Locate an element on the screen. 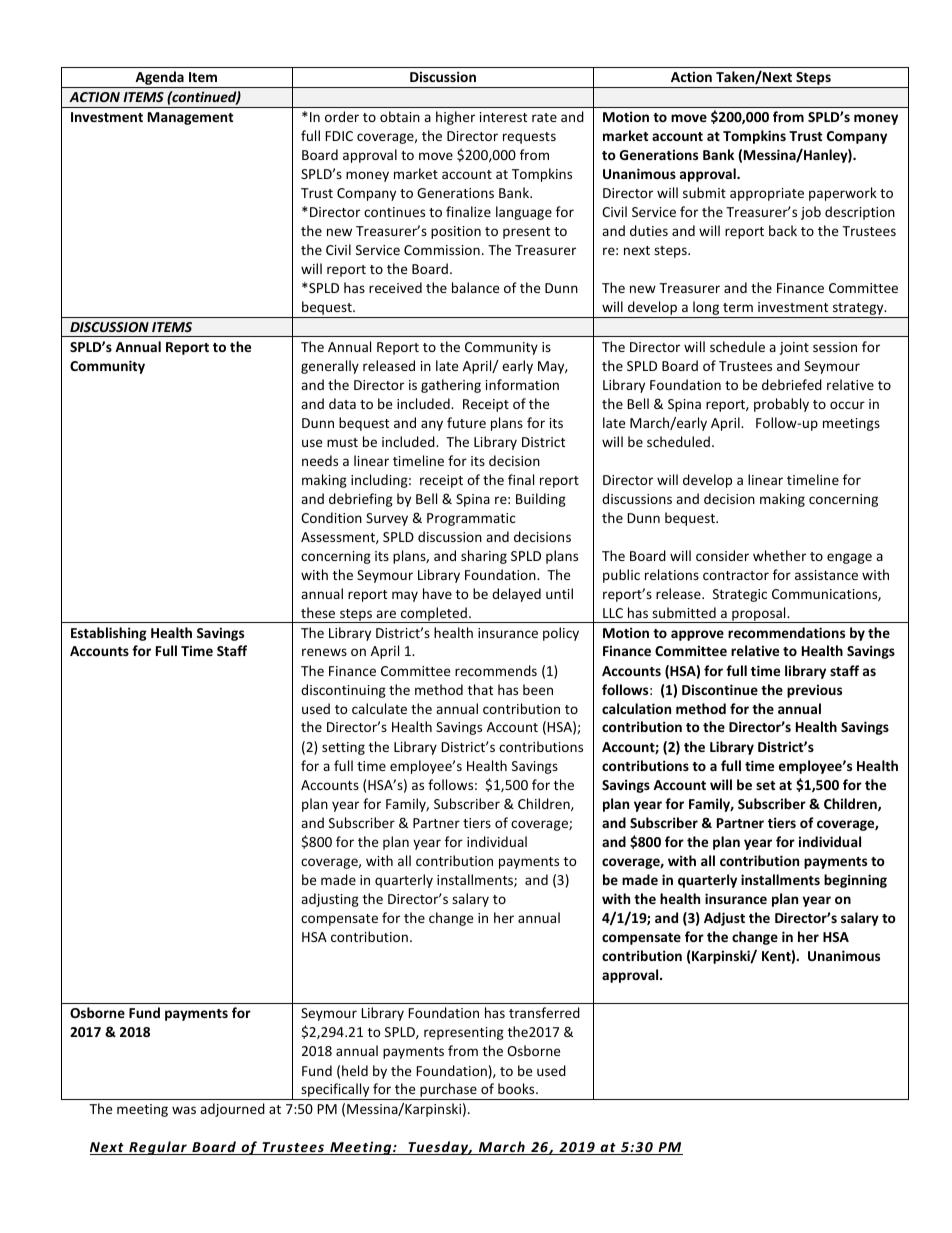 This screenshot has width=952, height=1233. appropriate is located at coordinates (767, 194).
